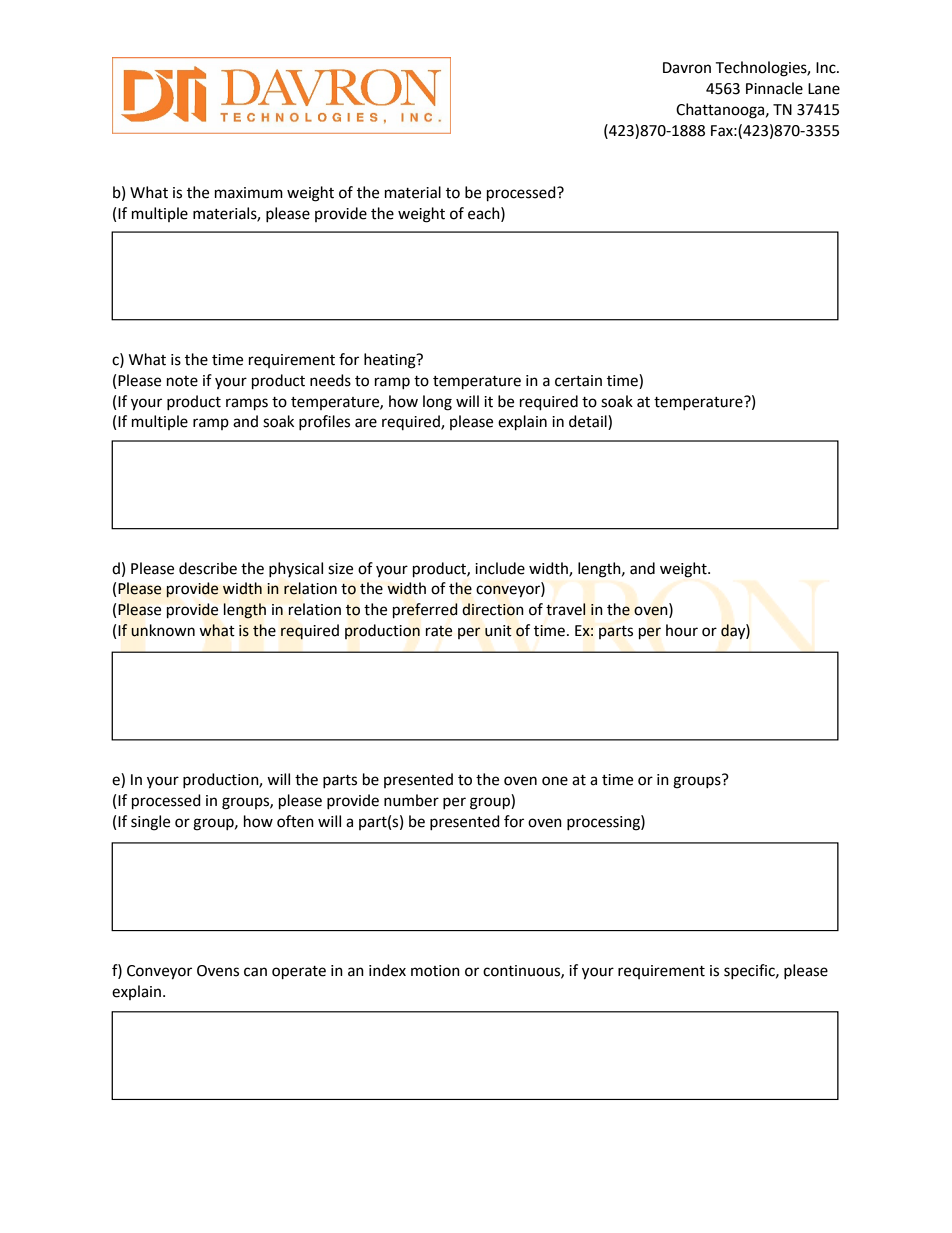 The height and width of the image is (1233, 952). What do you see at coordinates (435, 971) in the image?
I see `motion` at bounding box center [435, 971].
